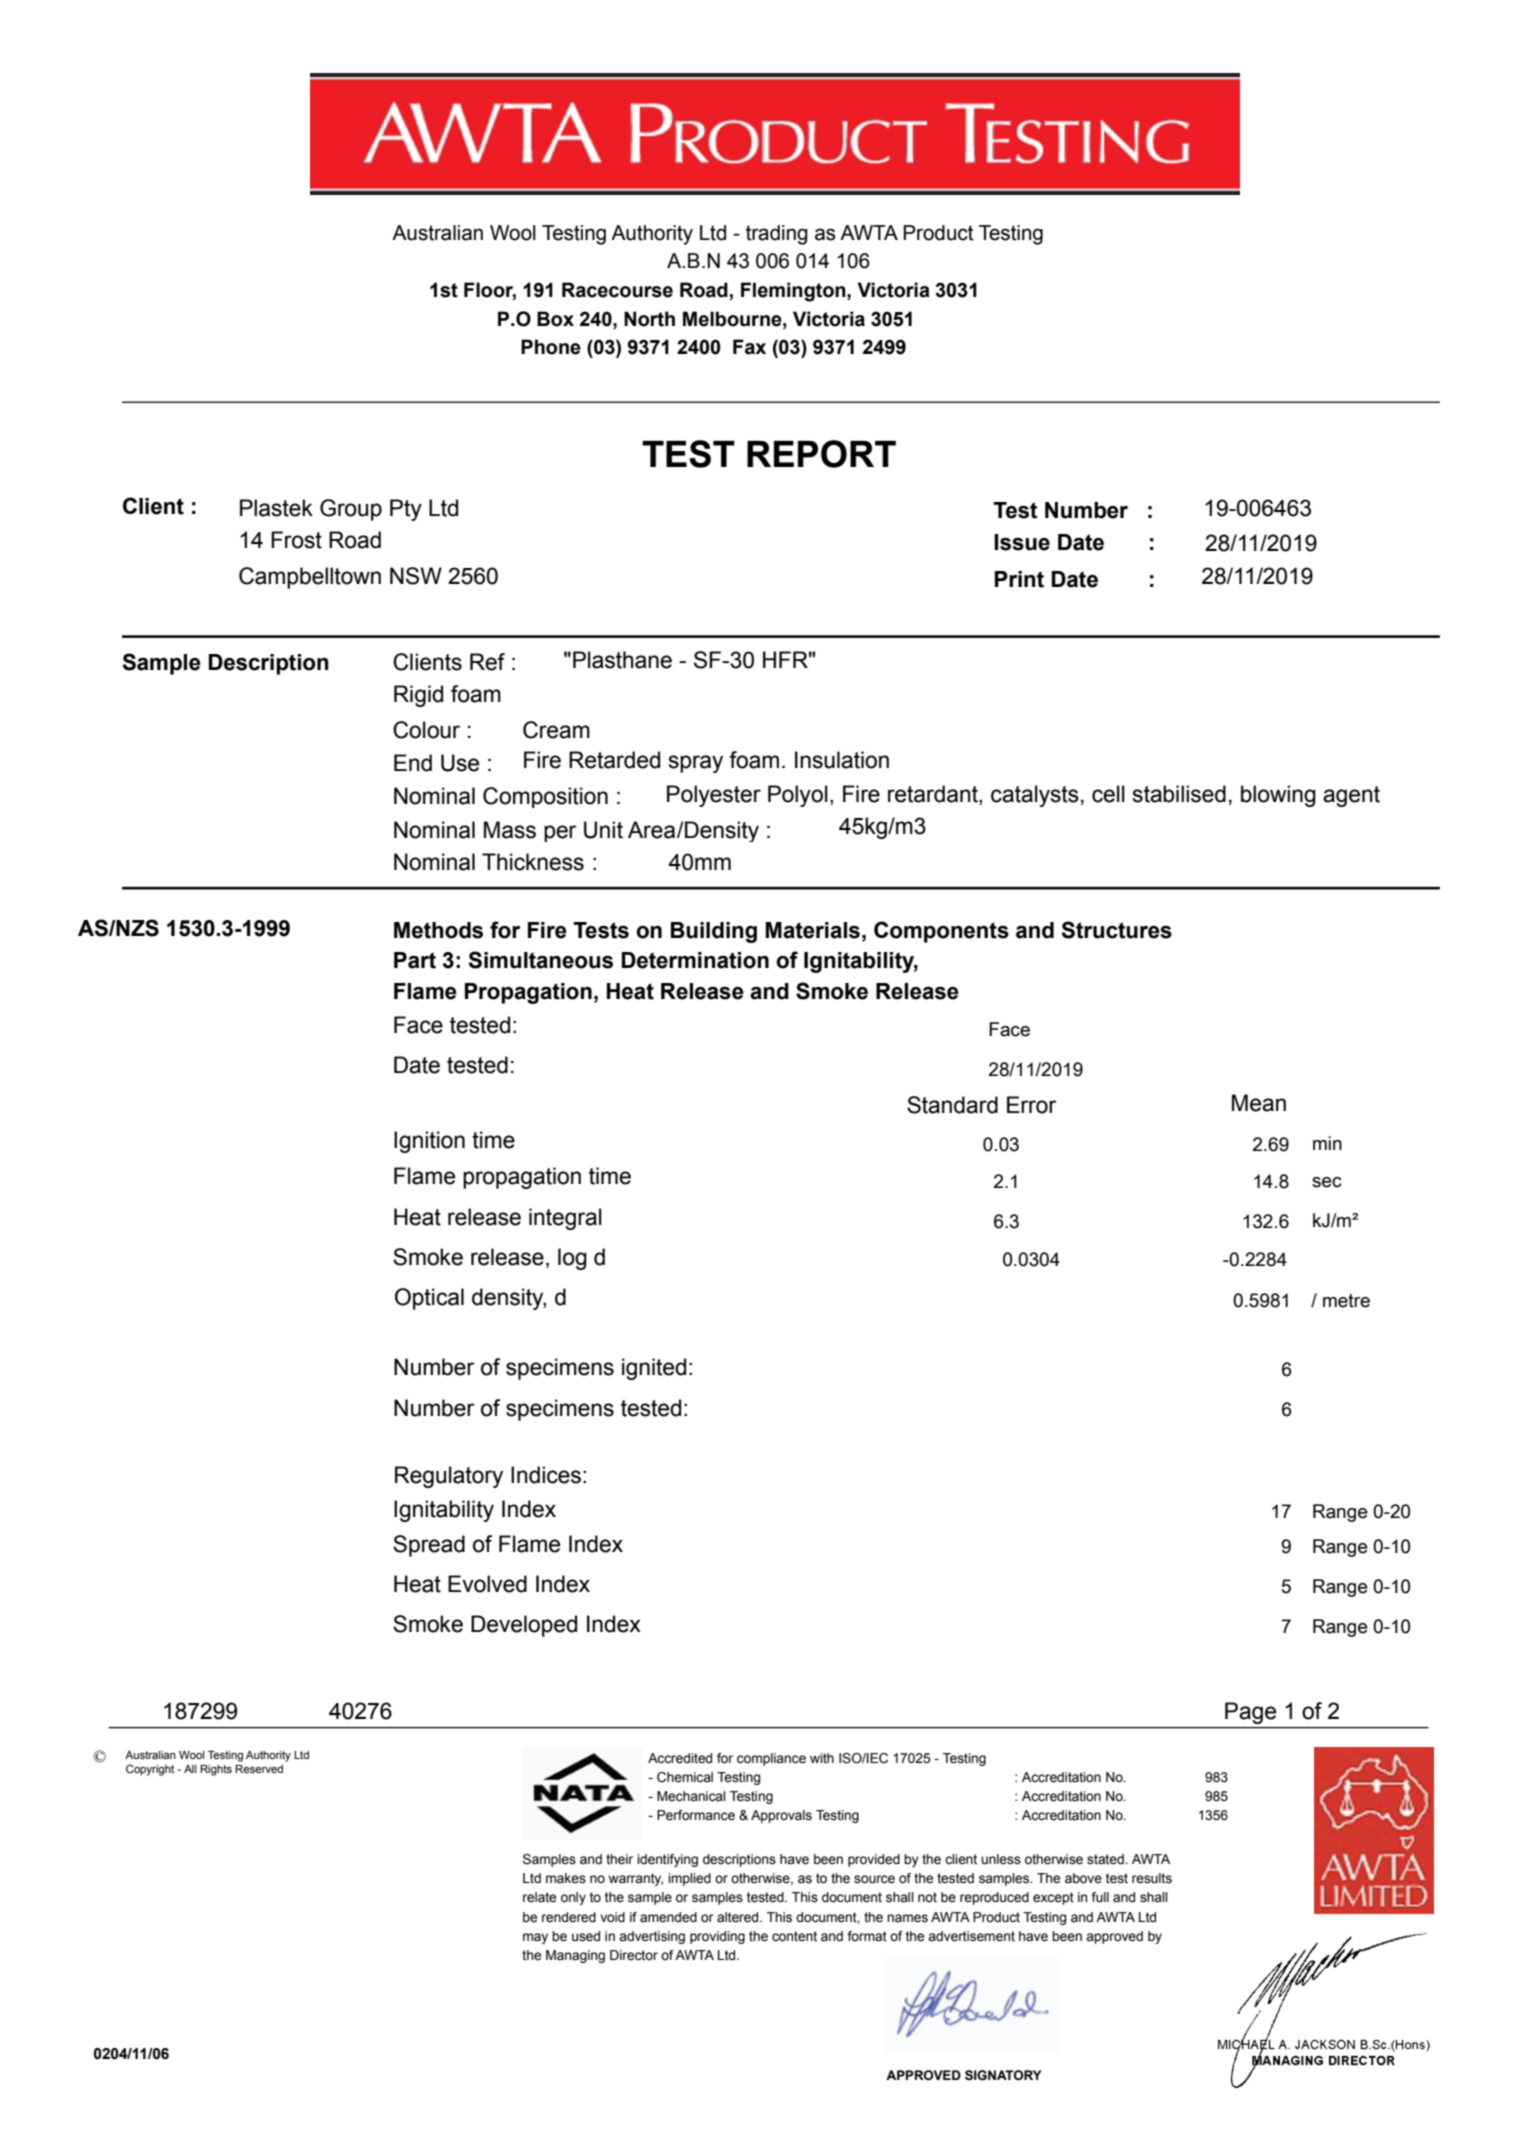 The image size is (1513, 2139). I want to click on Reserved, so click(259, 1769).
